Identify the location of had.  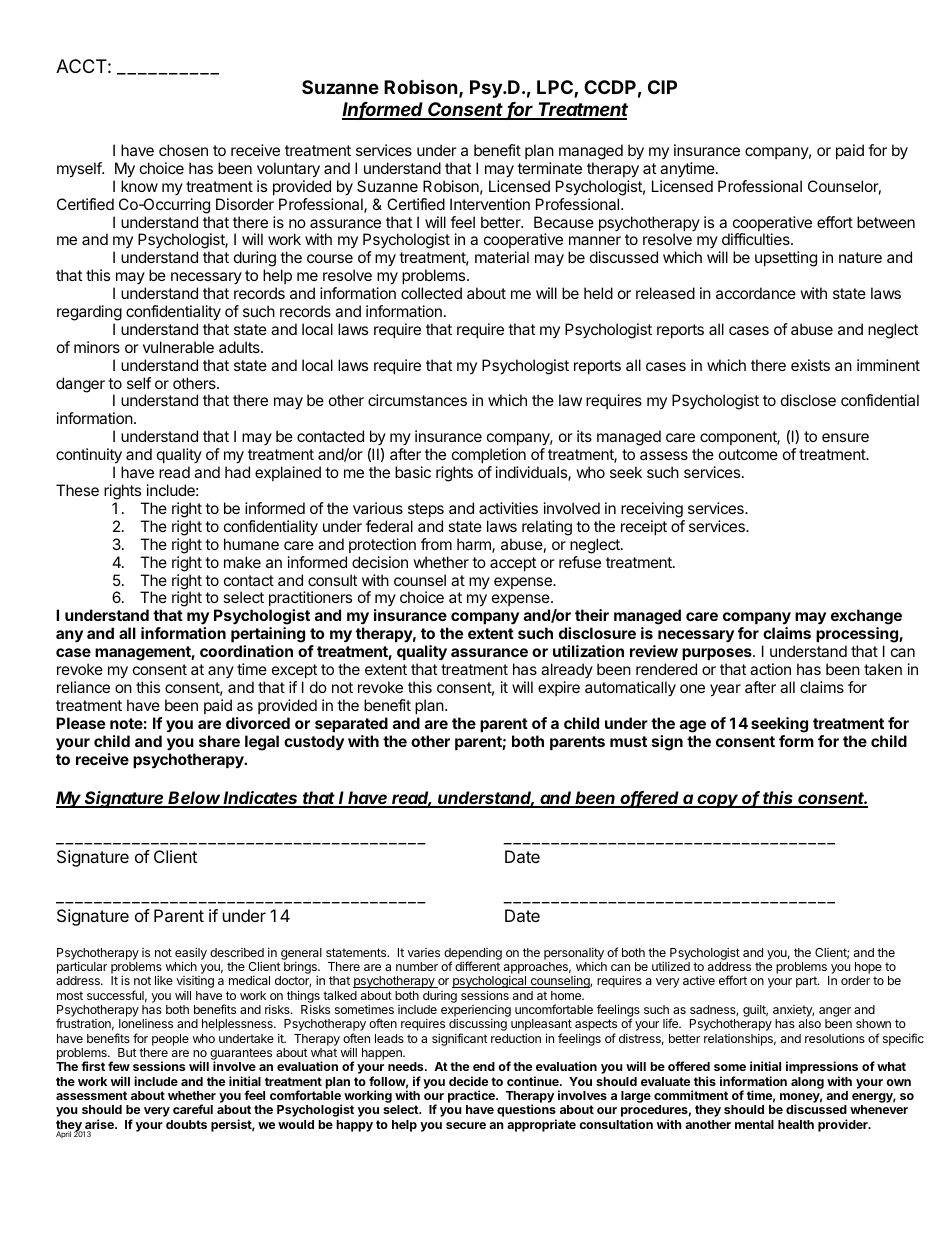
(237, 472).
